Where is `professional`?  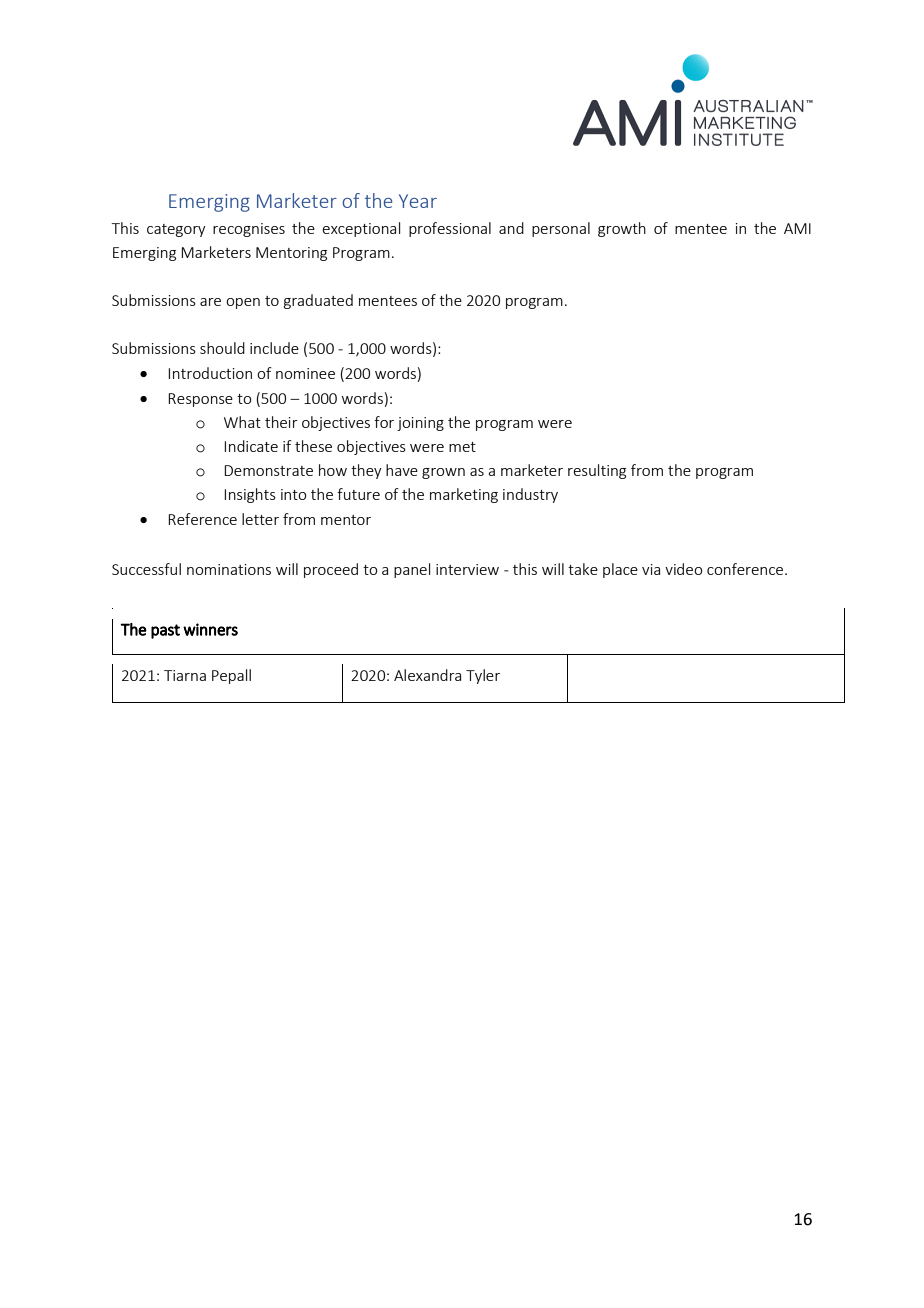
professional is located at coordinates (450, 229).
